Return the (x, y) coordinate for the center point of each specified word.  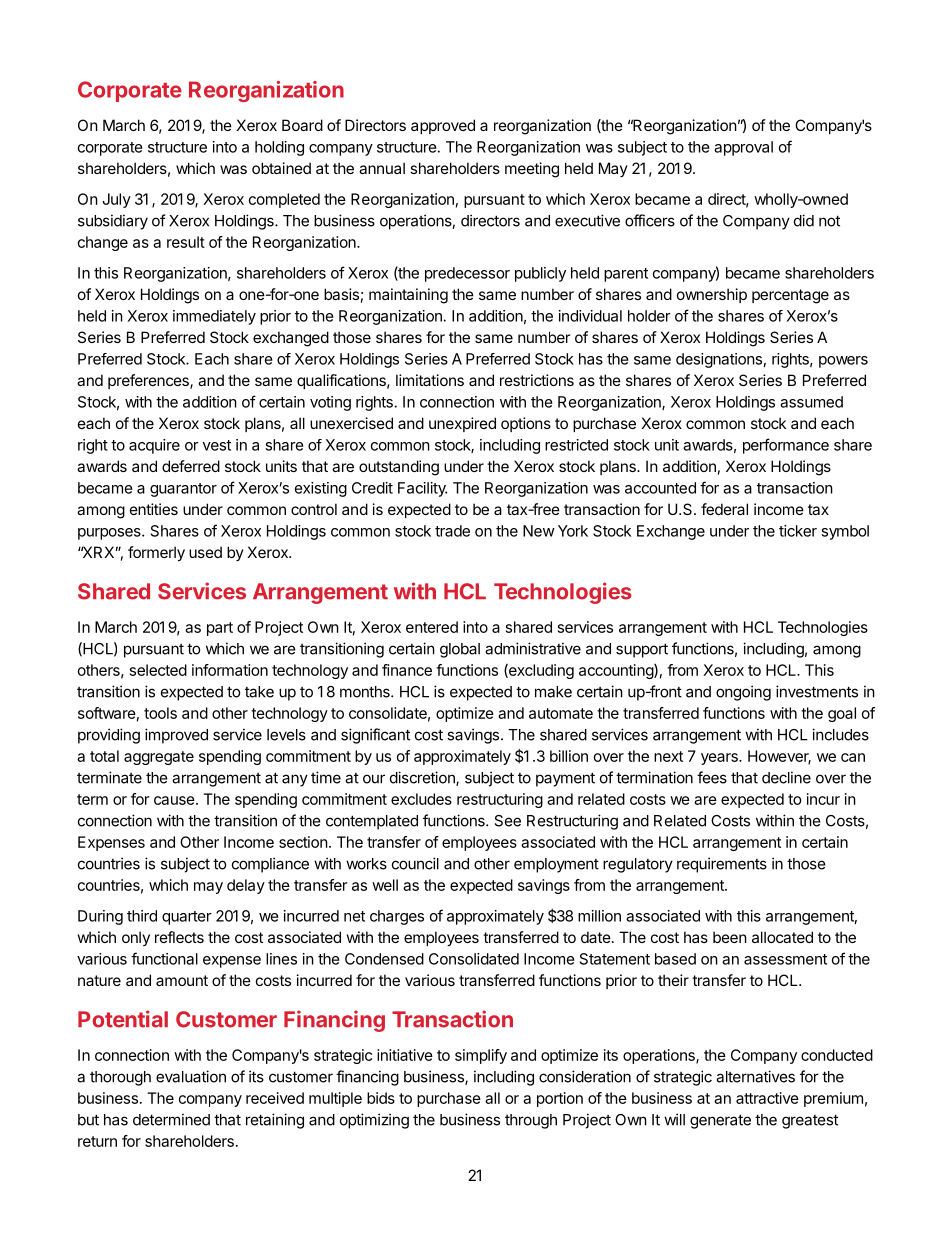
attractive (767, 1098)
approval (743, 148)
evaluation (191, 1076)
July (116, 200)
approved (443, 126)
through (531, 1121)
